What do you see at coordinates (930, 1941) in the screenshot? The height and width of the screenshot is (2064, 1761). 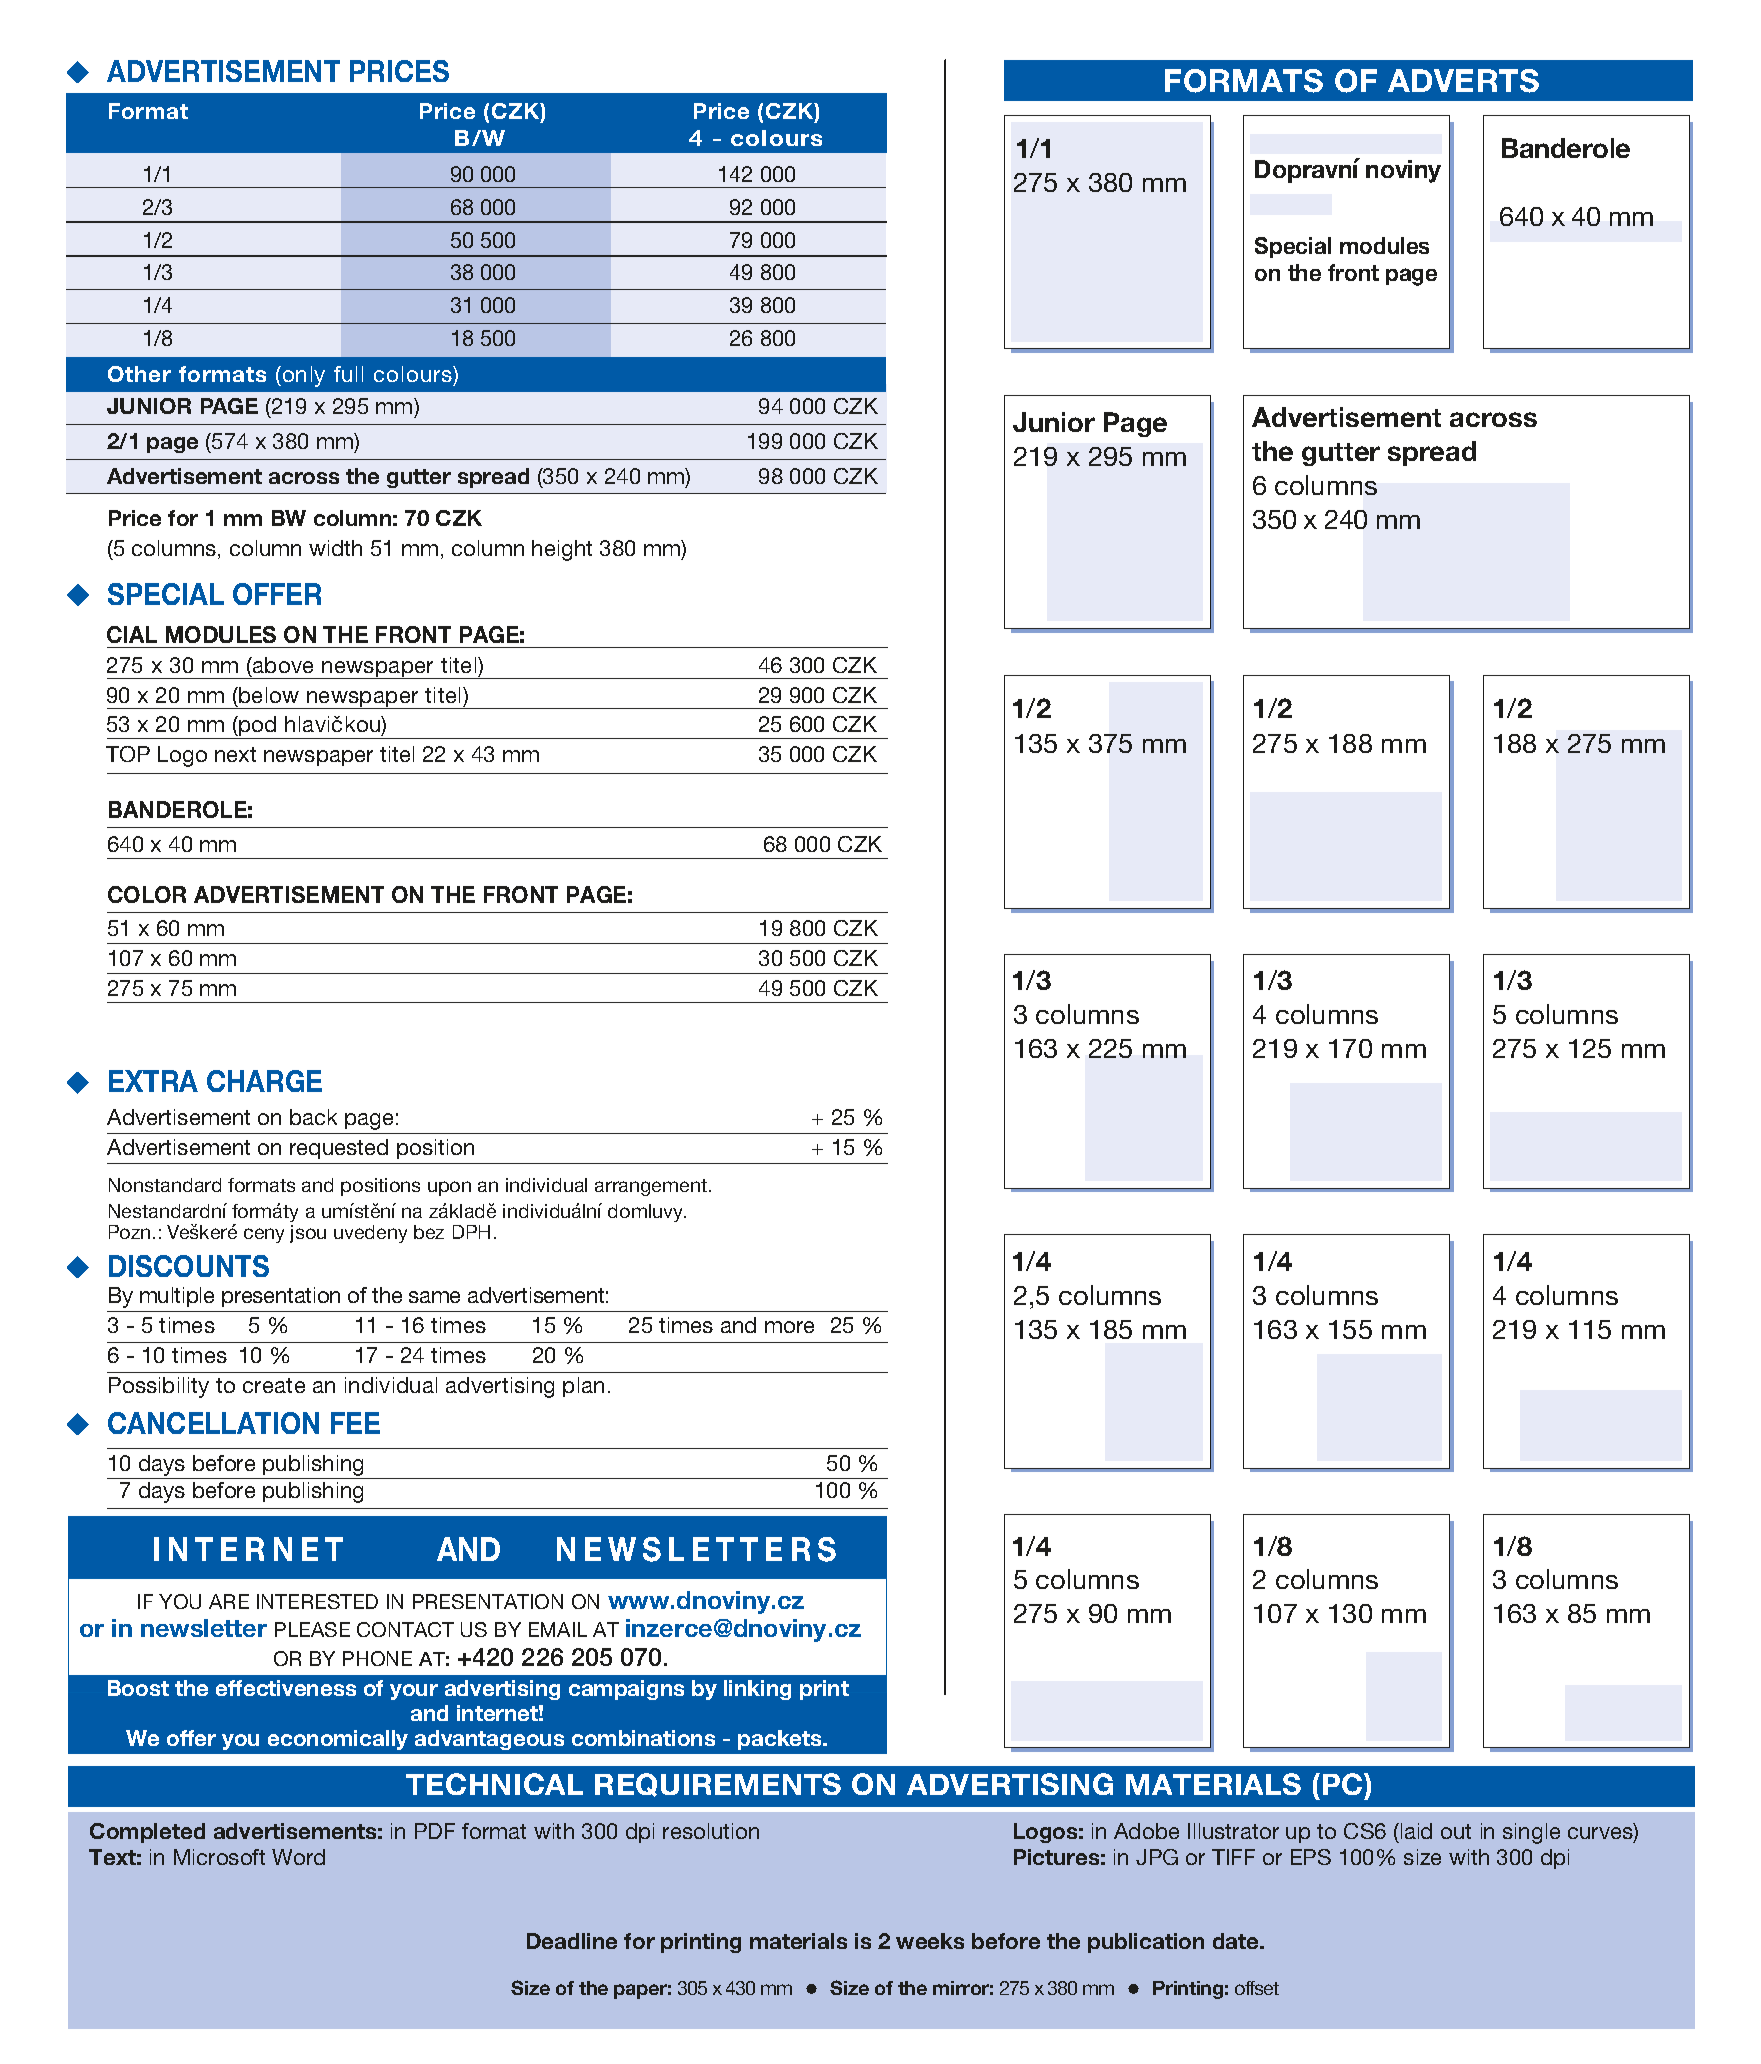 I see `weeks` at bounding box center [930, 1941].
